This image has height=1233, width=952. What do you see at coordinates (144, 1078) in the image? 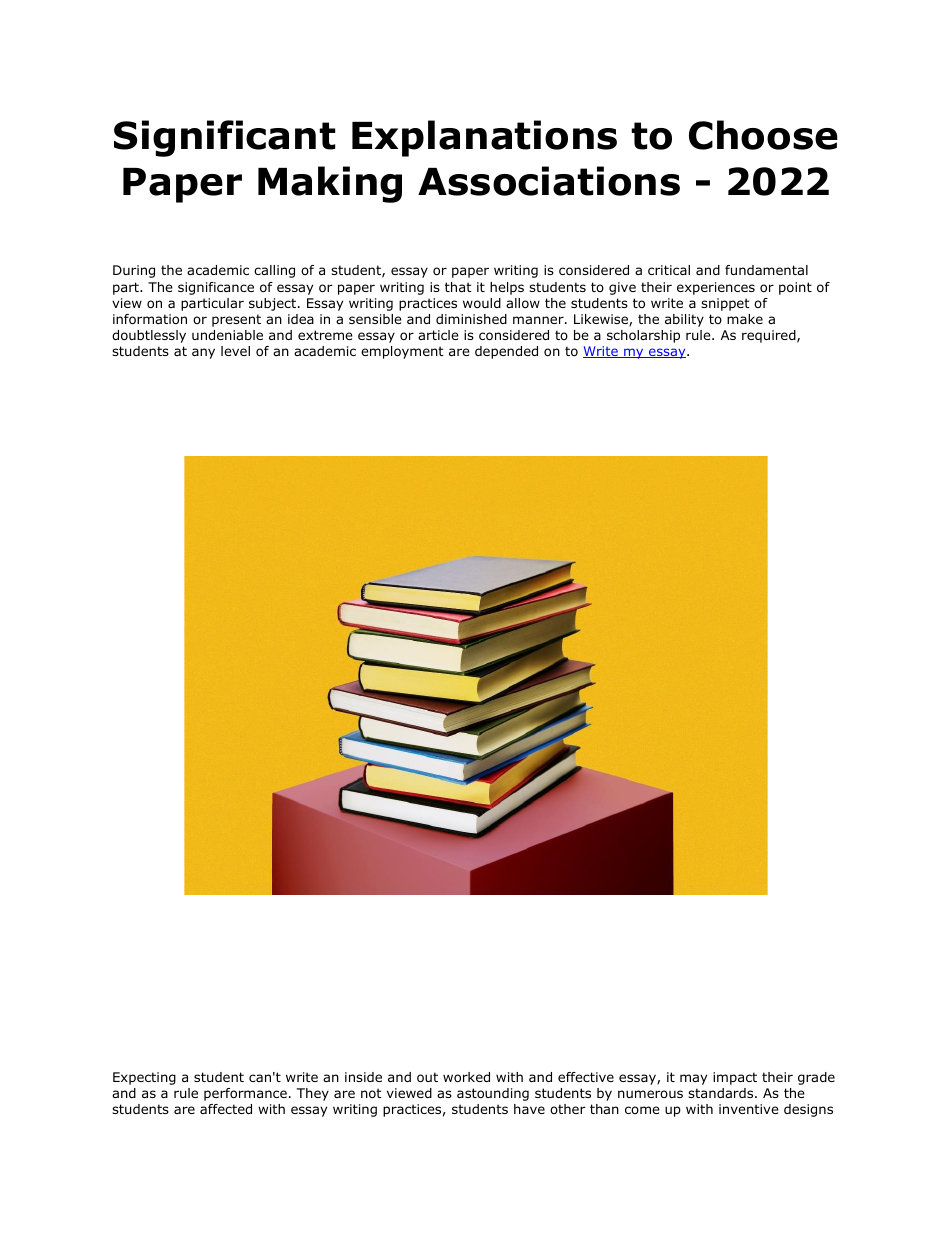
I see `Expecting` at bounding box center [144, 1078].
